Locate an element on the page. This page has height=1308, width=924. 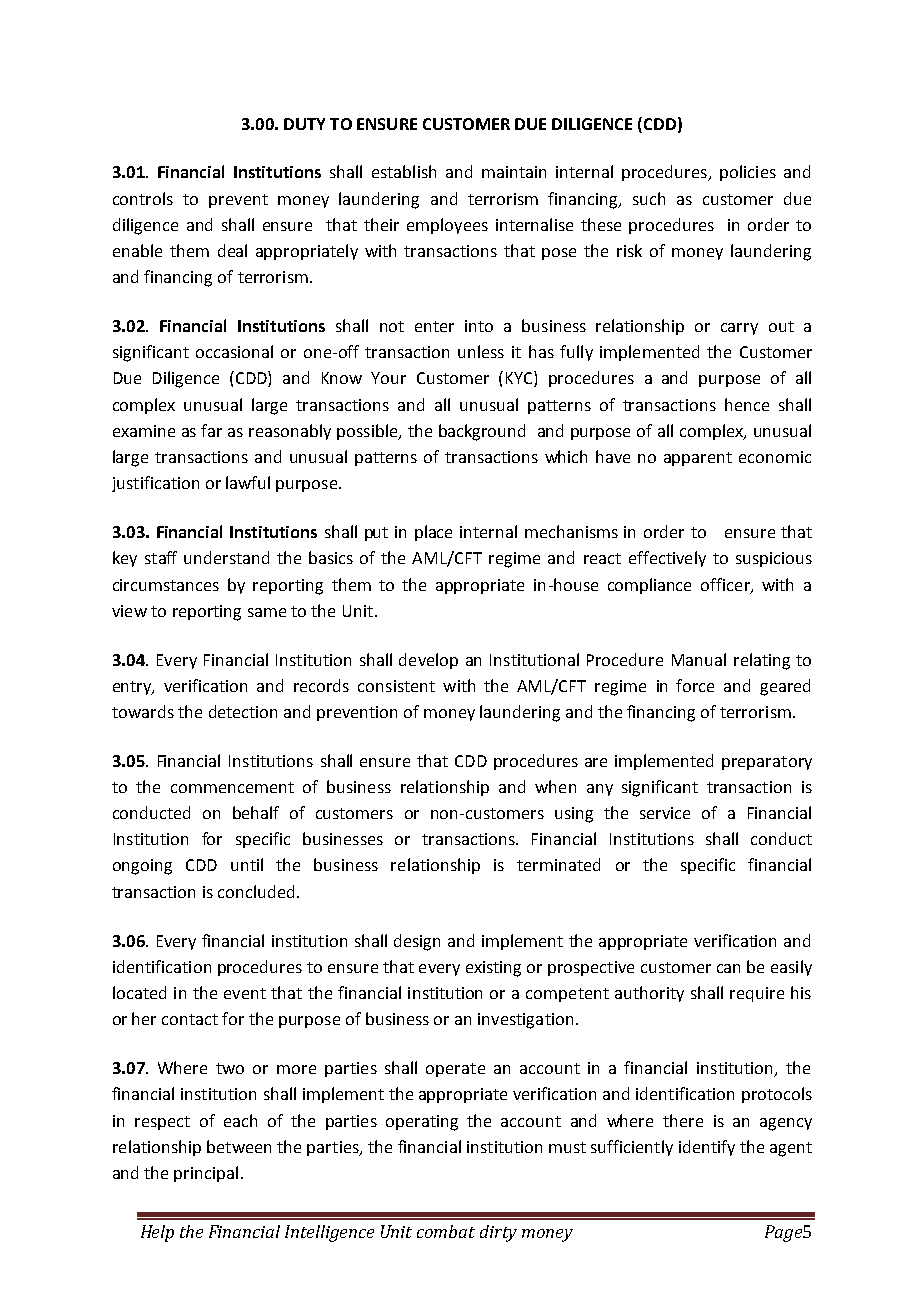
require is located at coordinates (757, 994).
